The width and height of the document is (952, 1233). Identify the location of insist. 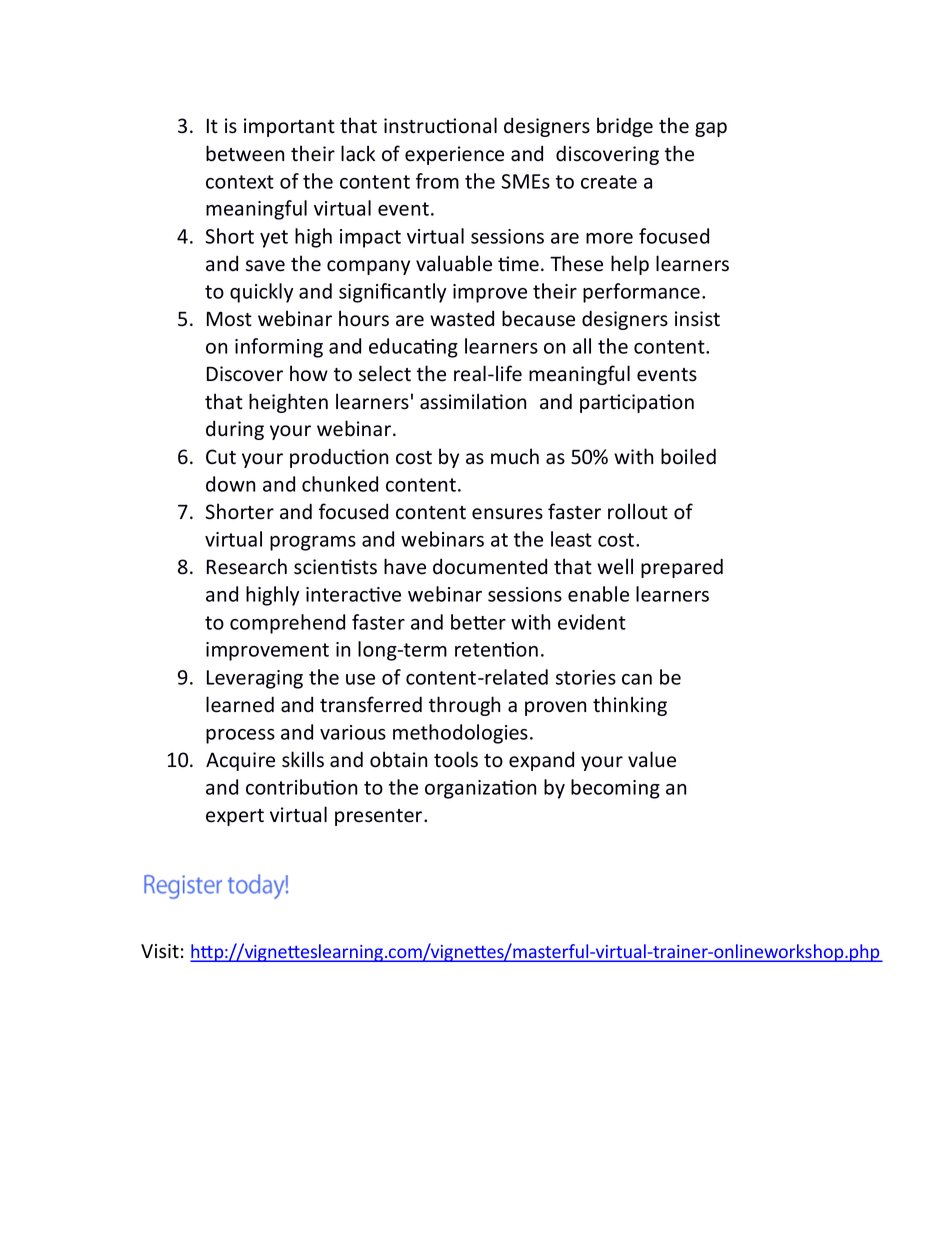
(697, 319).
